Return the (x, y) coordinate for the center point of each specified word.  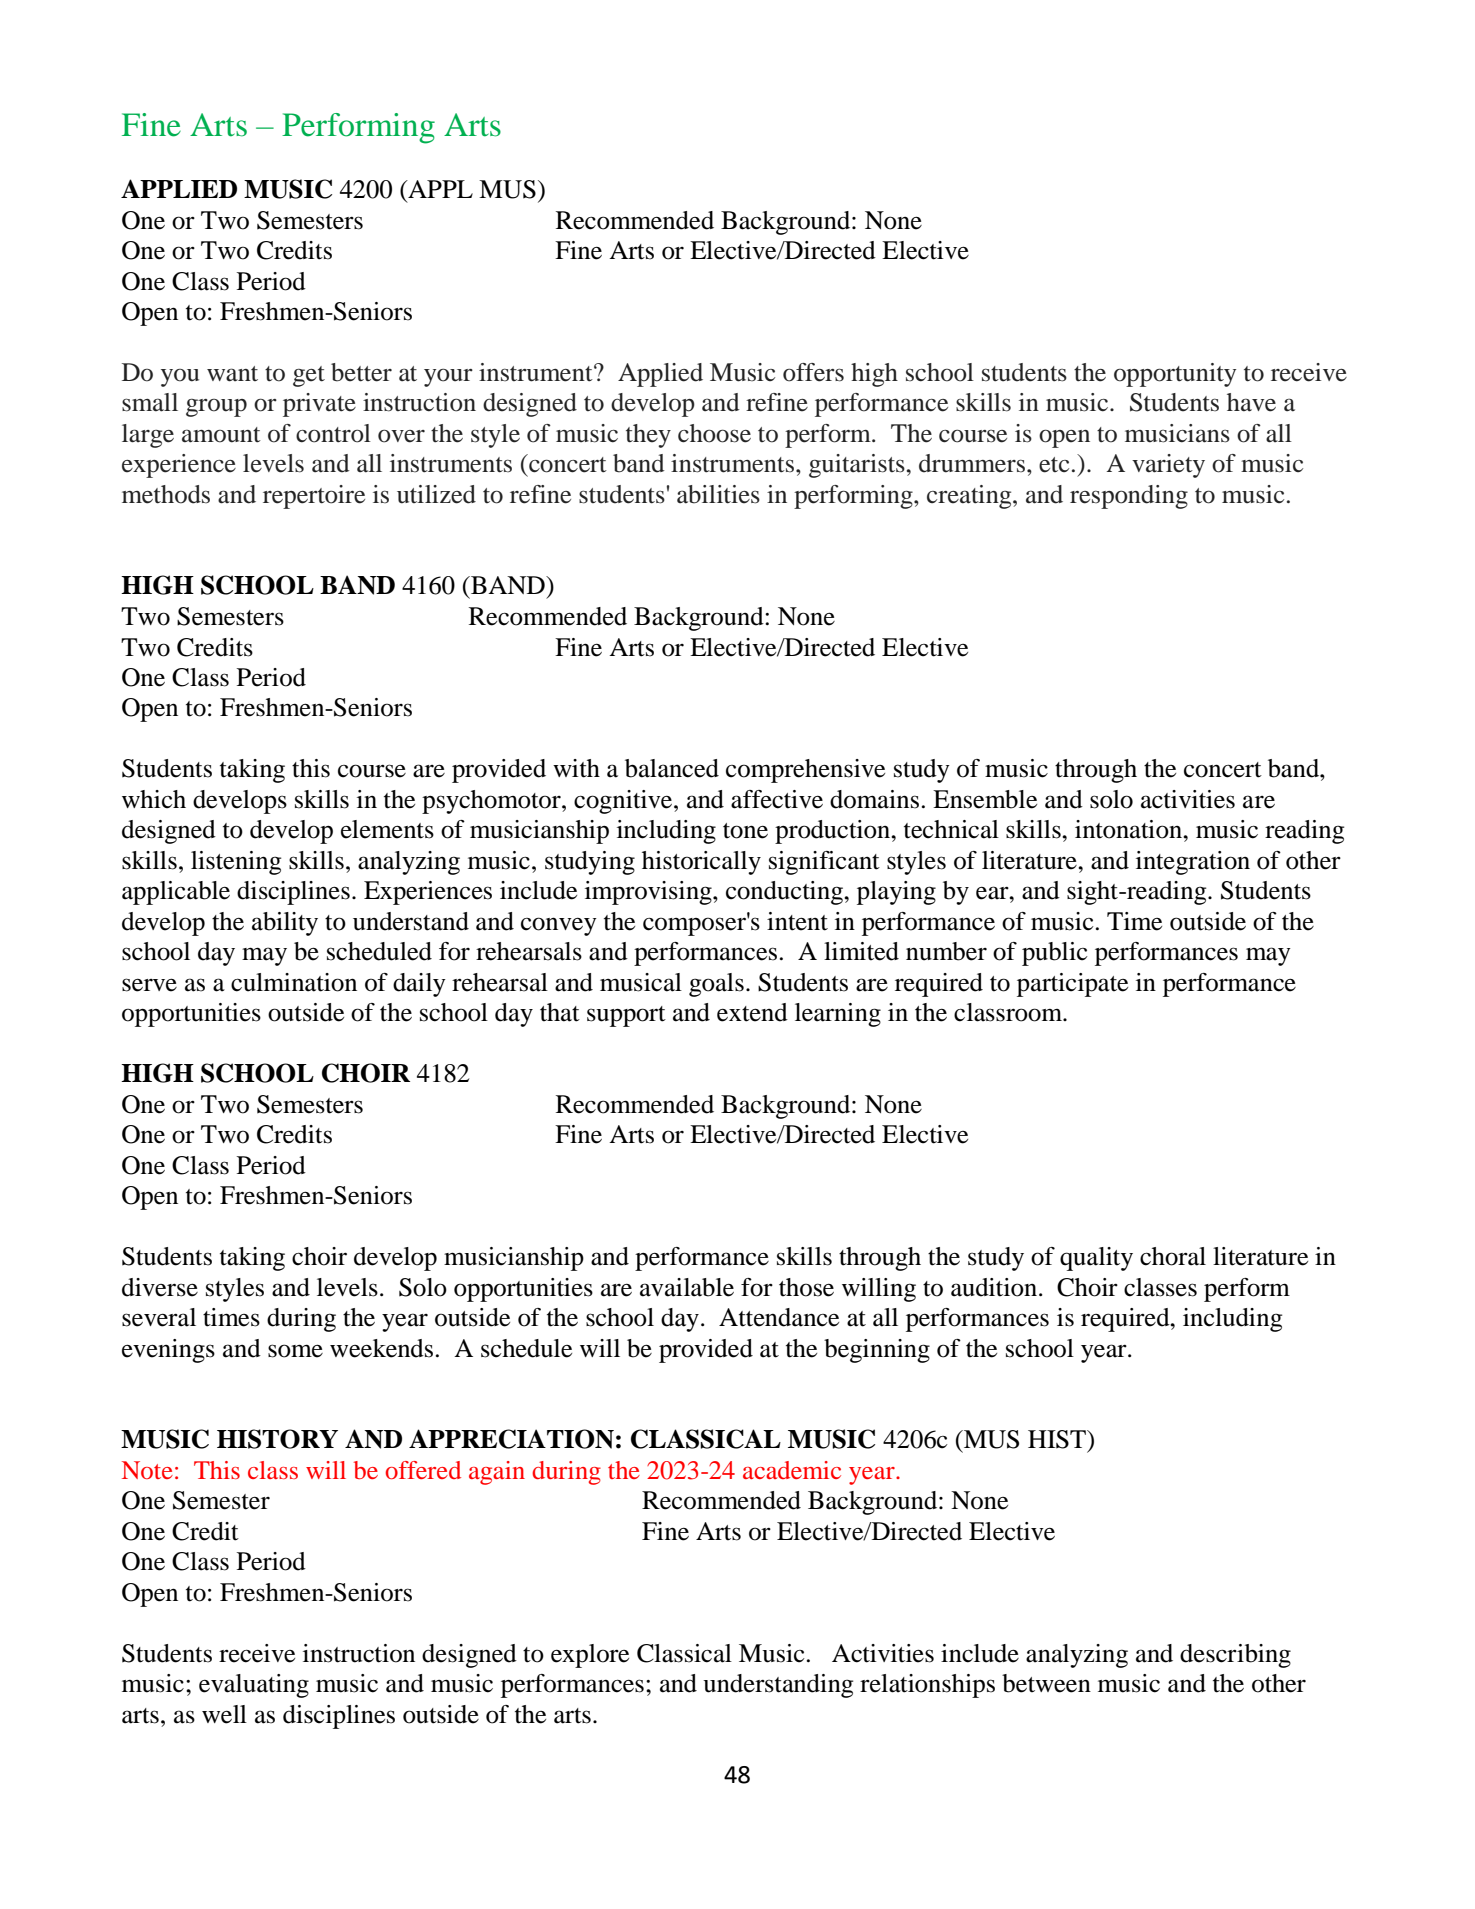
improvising (649, 893)
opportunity (1175, 375)
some (295, 1351)
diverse (160, 1287)
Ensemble (985, 799)
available (687, 1287)
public (1054, 954)
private (319, 405)
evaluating (254, 1686)
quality (1096, 1259)
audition (995, 1287)
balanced (672, 768)
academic (792, 1470)
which (154, 799)
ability (285, 924)
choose (714, 433)
